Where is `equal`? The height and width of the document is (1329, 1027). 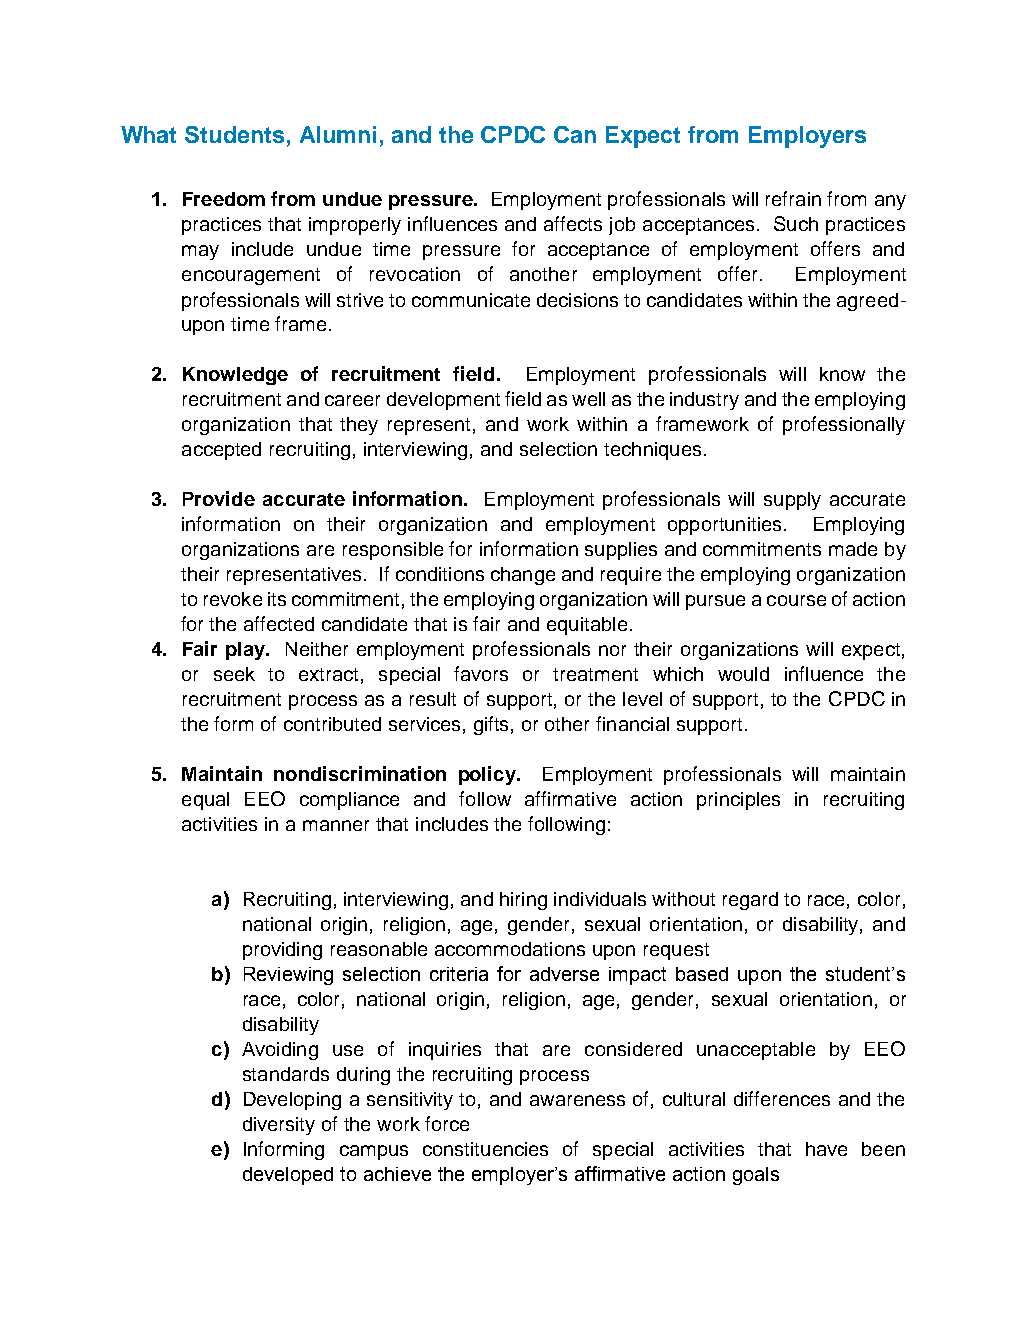
equal is located at coordinates (205, 801).
